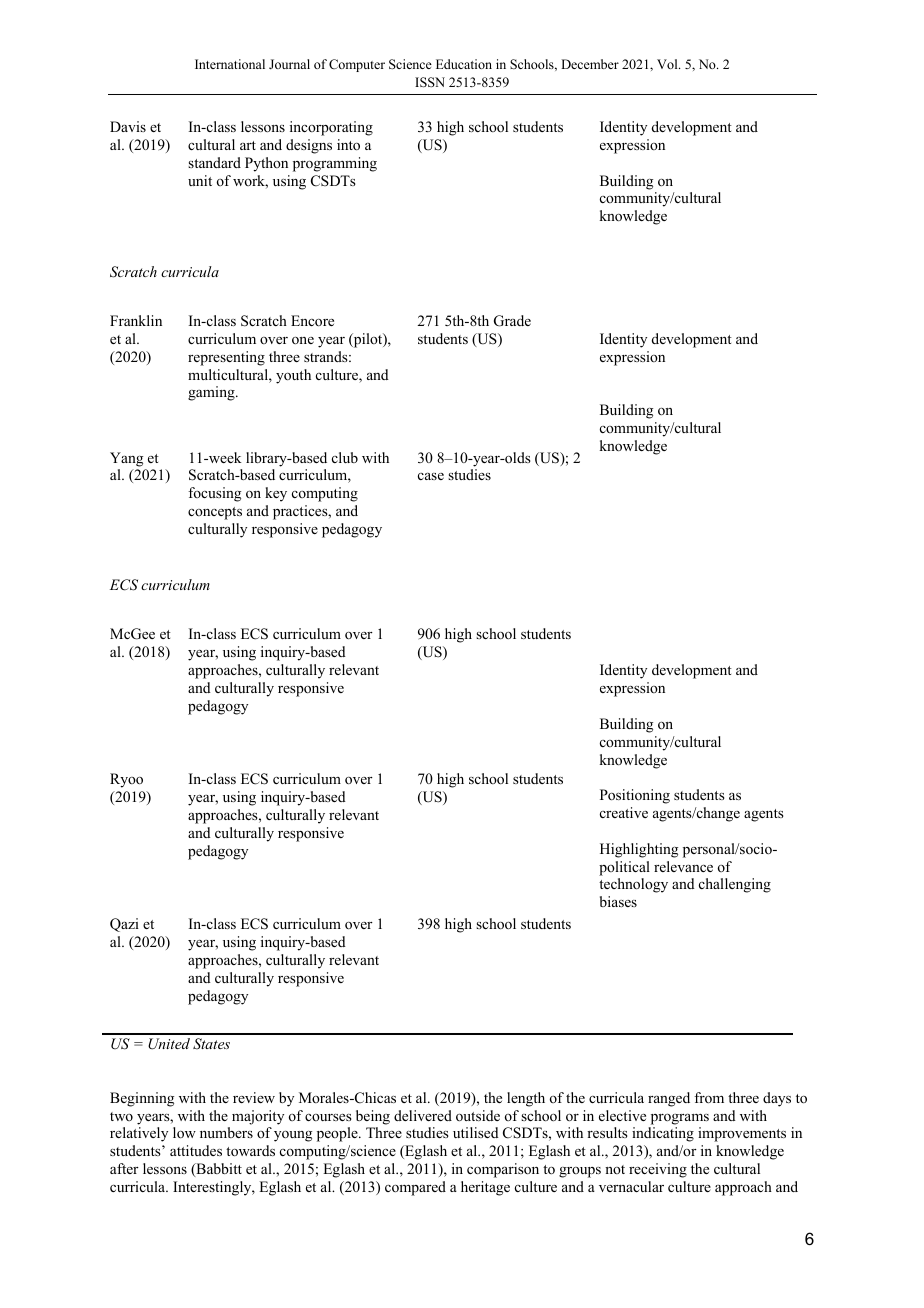 This screenshot has width=924, height=1308. What do you see at coordinates (215, 513) in the screenshot?
I see `concepts` at bounding box center [215, 513].
